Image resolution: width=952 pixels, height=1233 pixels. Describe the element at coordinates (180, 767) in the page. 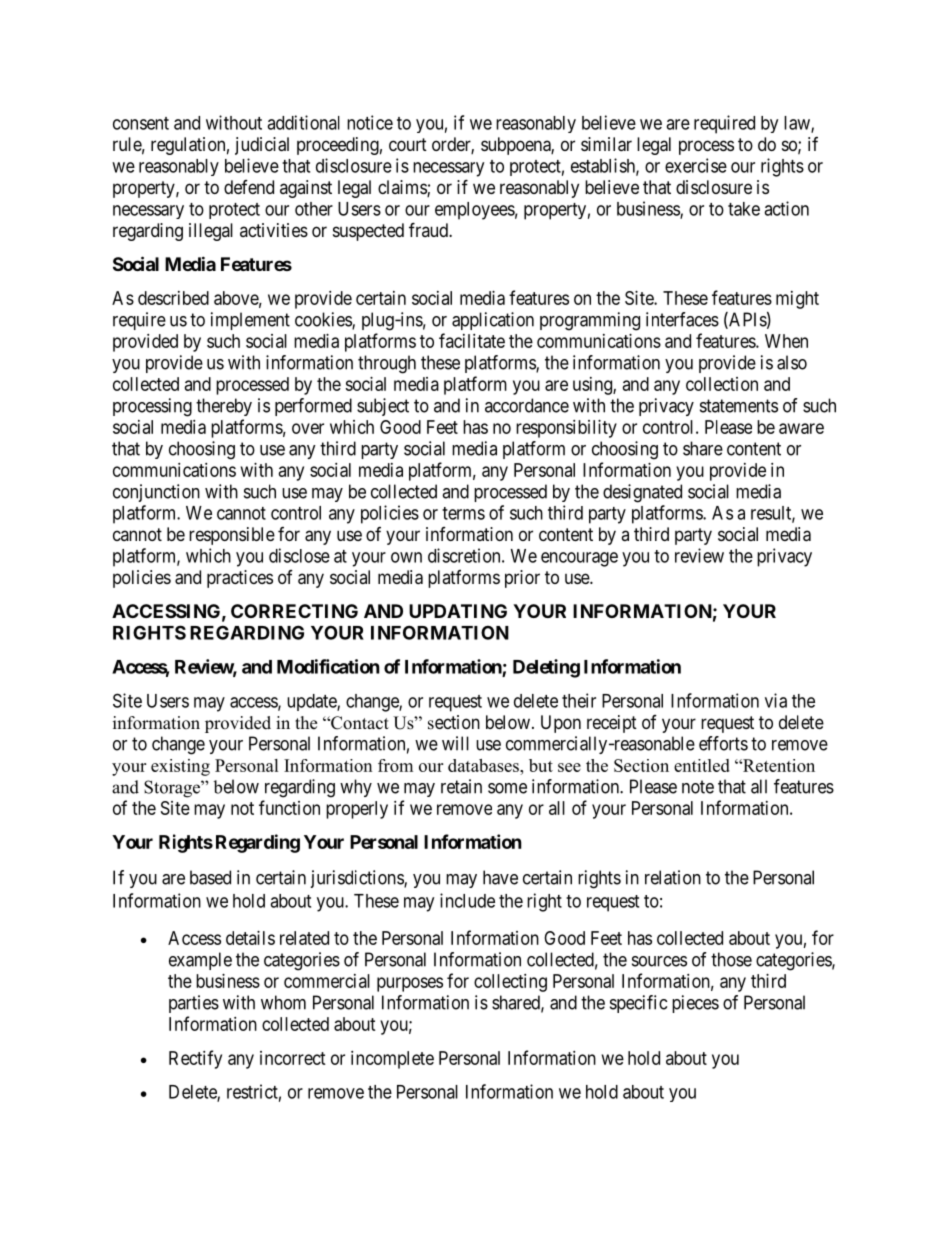

I see `existing` at that location.
